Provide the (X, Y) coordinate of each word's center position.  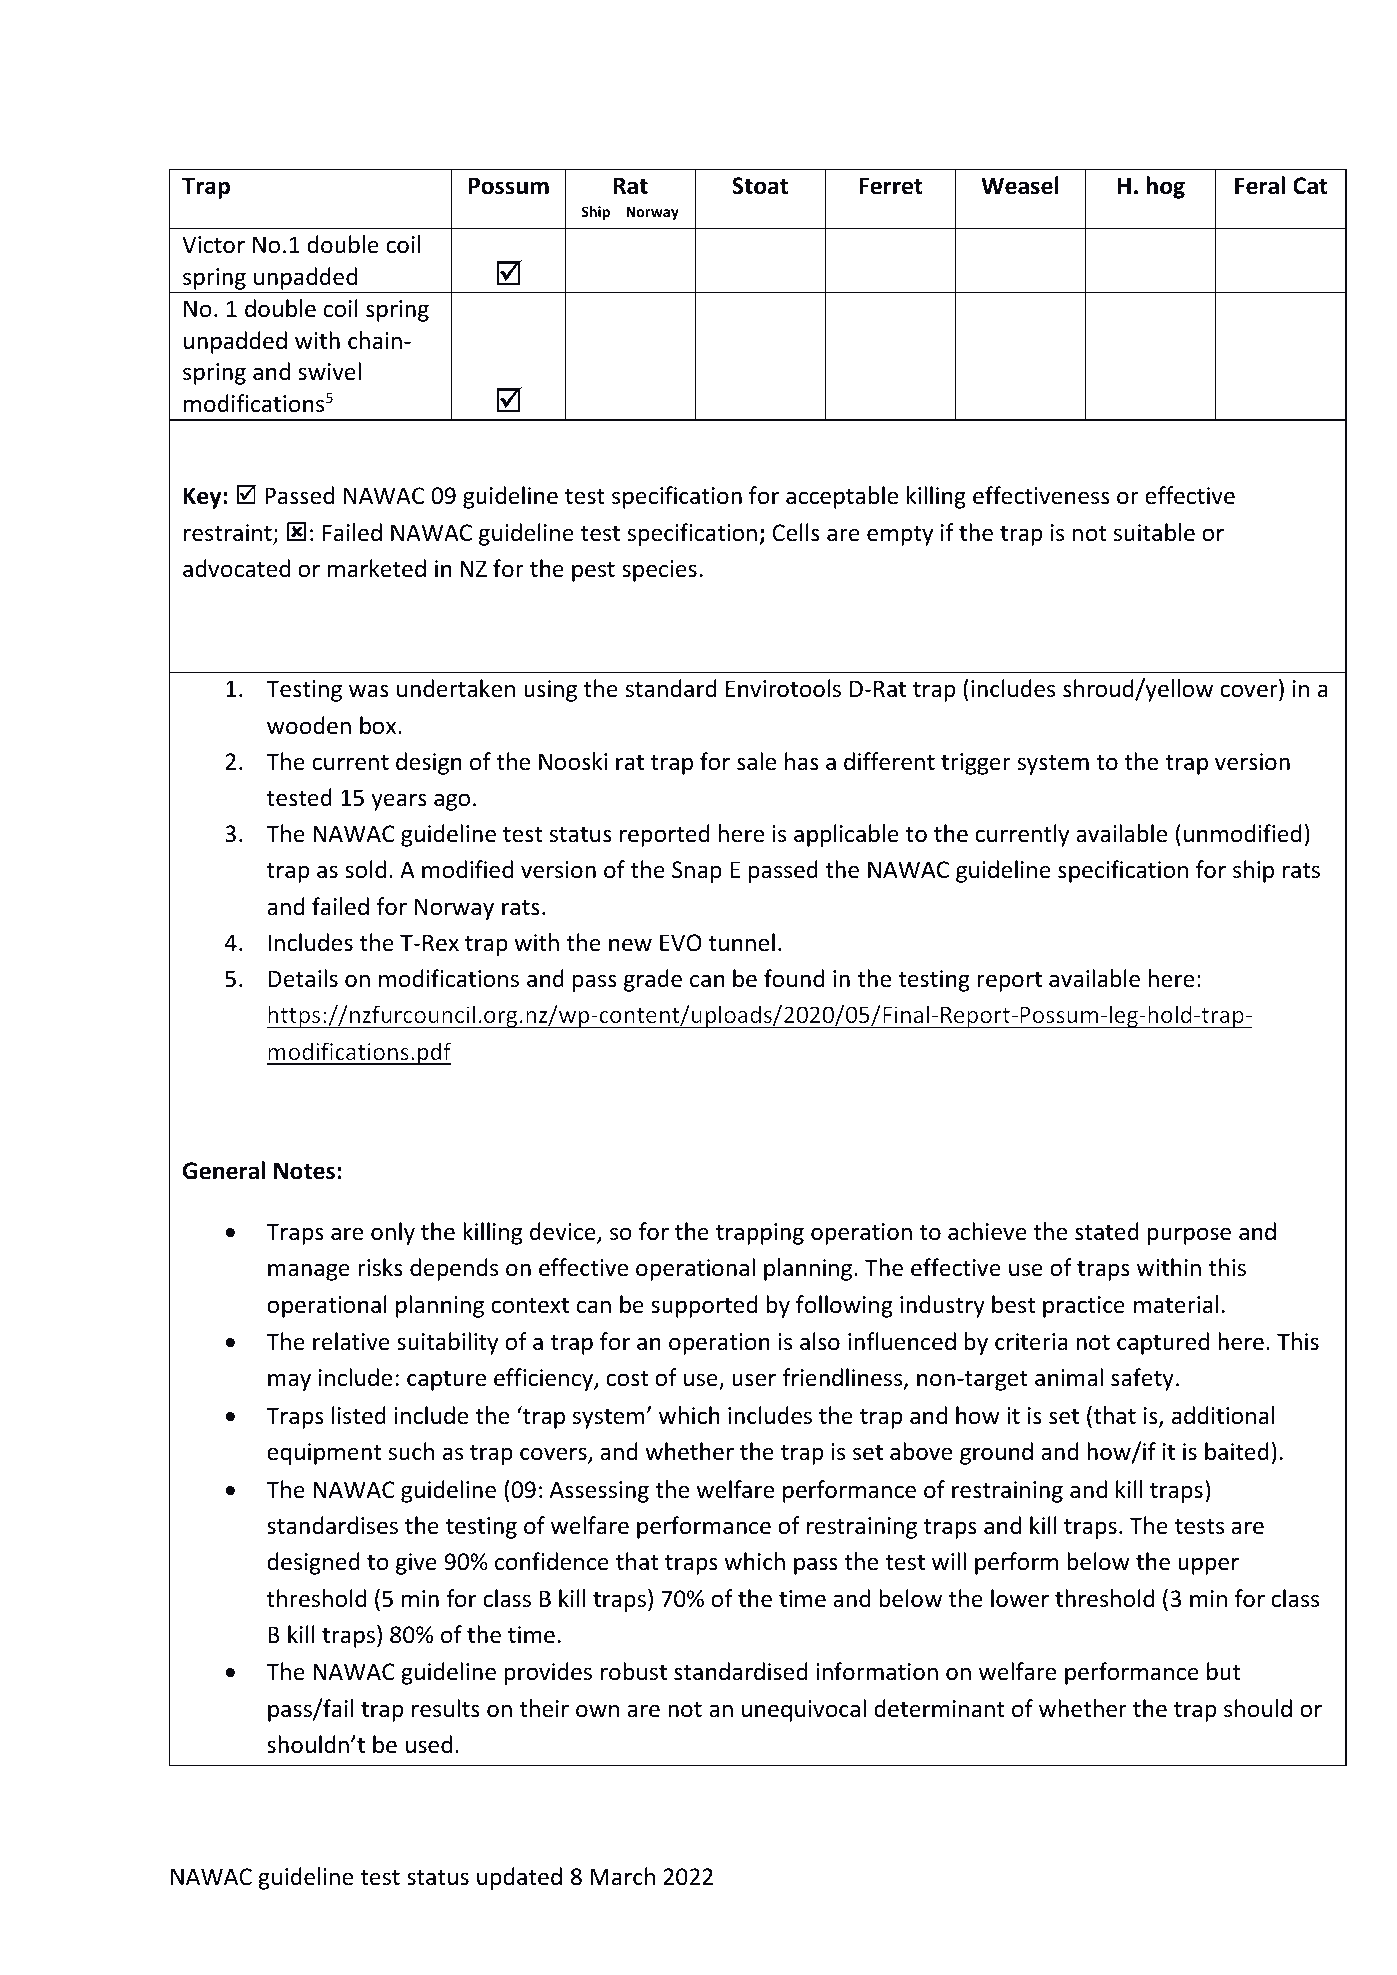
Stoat (760, 186)
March (622, 1876)
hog (1166, 187)
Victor (213, 245)
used (429, 1744)
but (1223, 1671)
